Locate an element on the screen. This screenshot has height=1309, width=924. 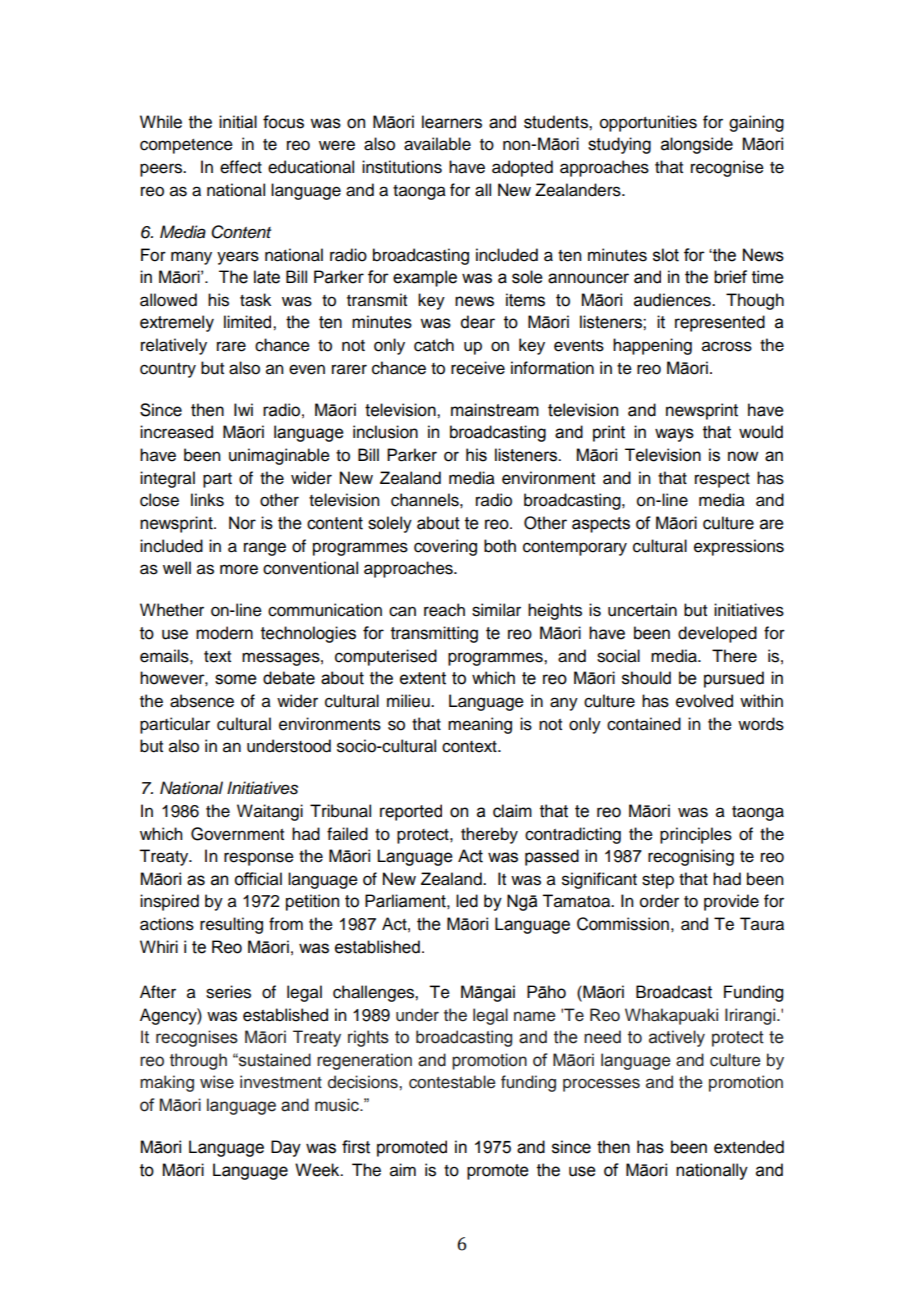
ways is located at coordinates (674, 435).
